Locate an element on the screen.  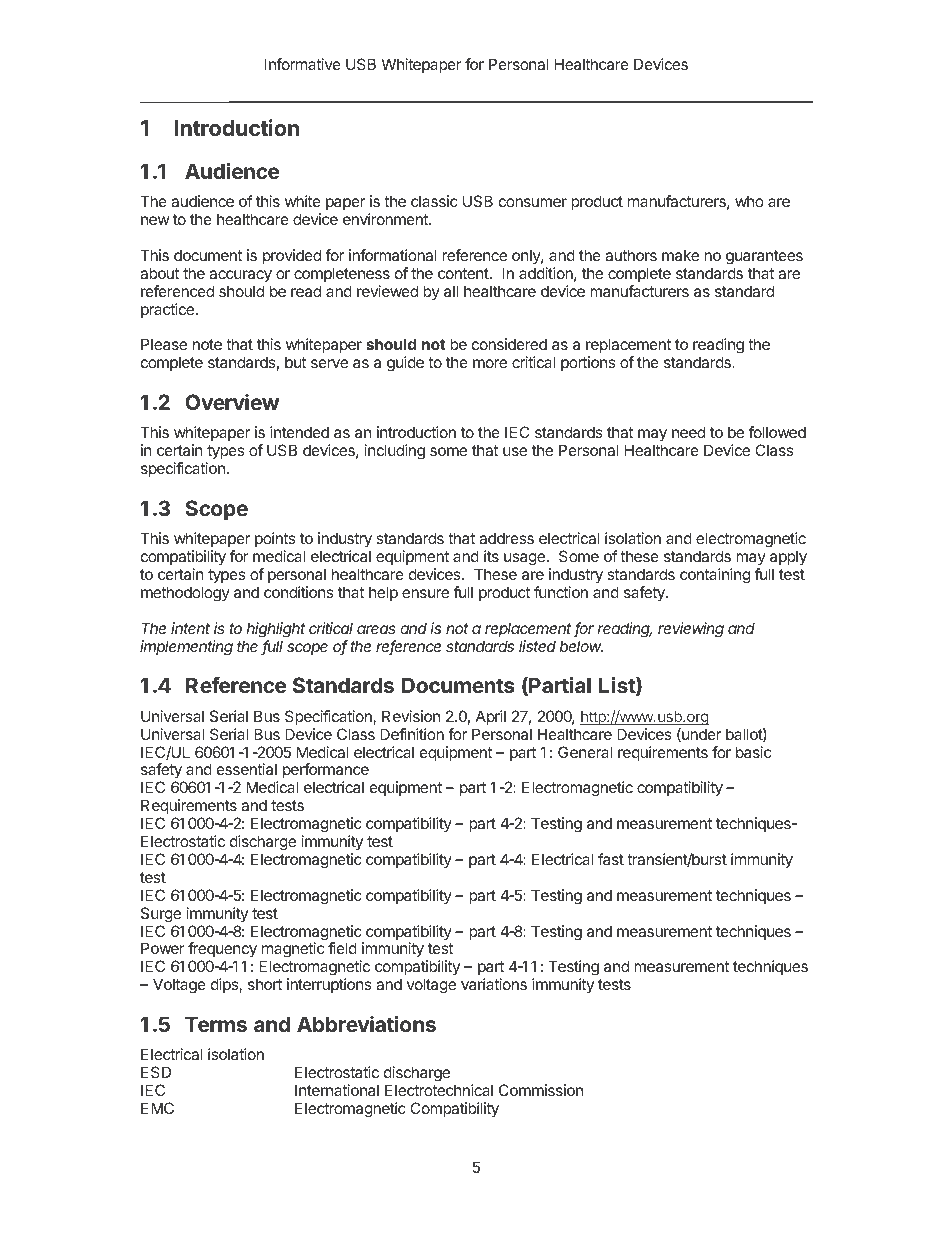
need is located at coordinates (688, 432).
